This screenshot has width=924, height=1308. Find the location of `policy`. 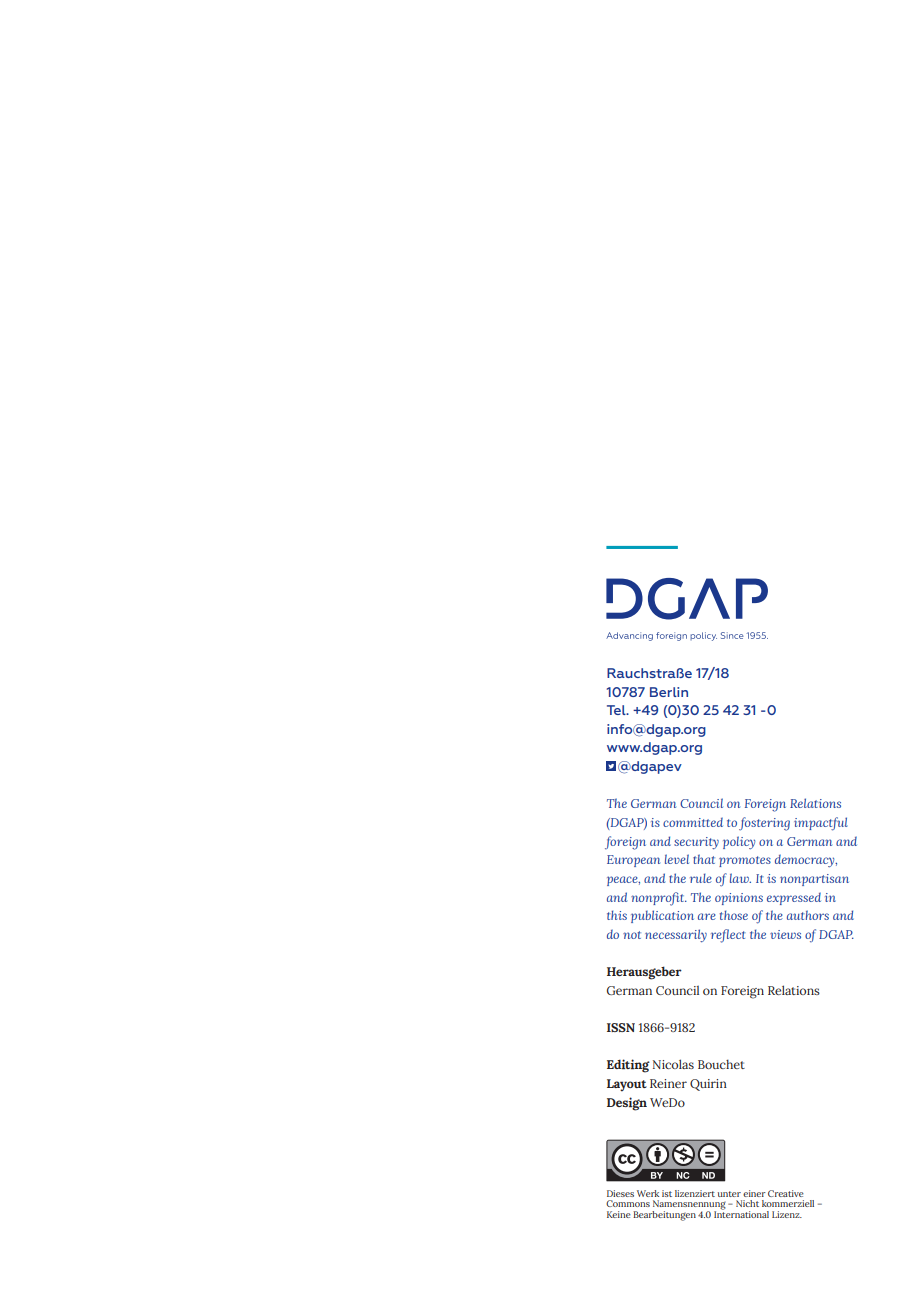

policy is located at coordinates (739, 842).
